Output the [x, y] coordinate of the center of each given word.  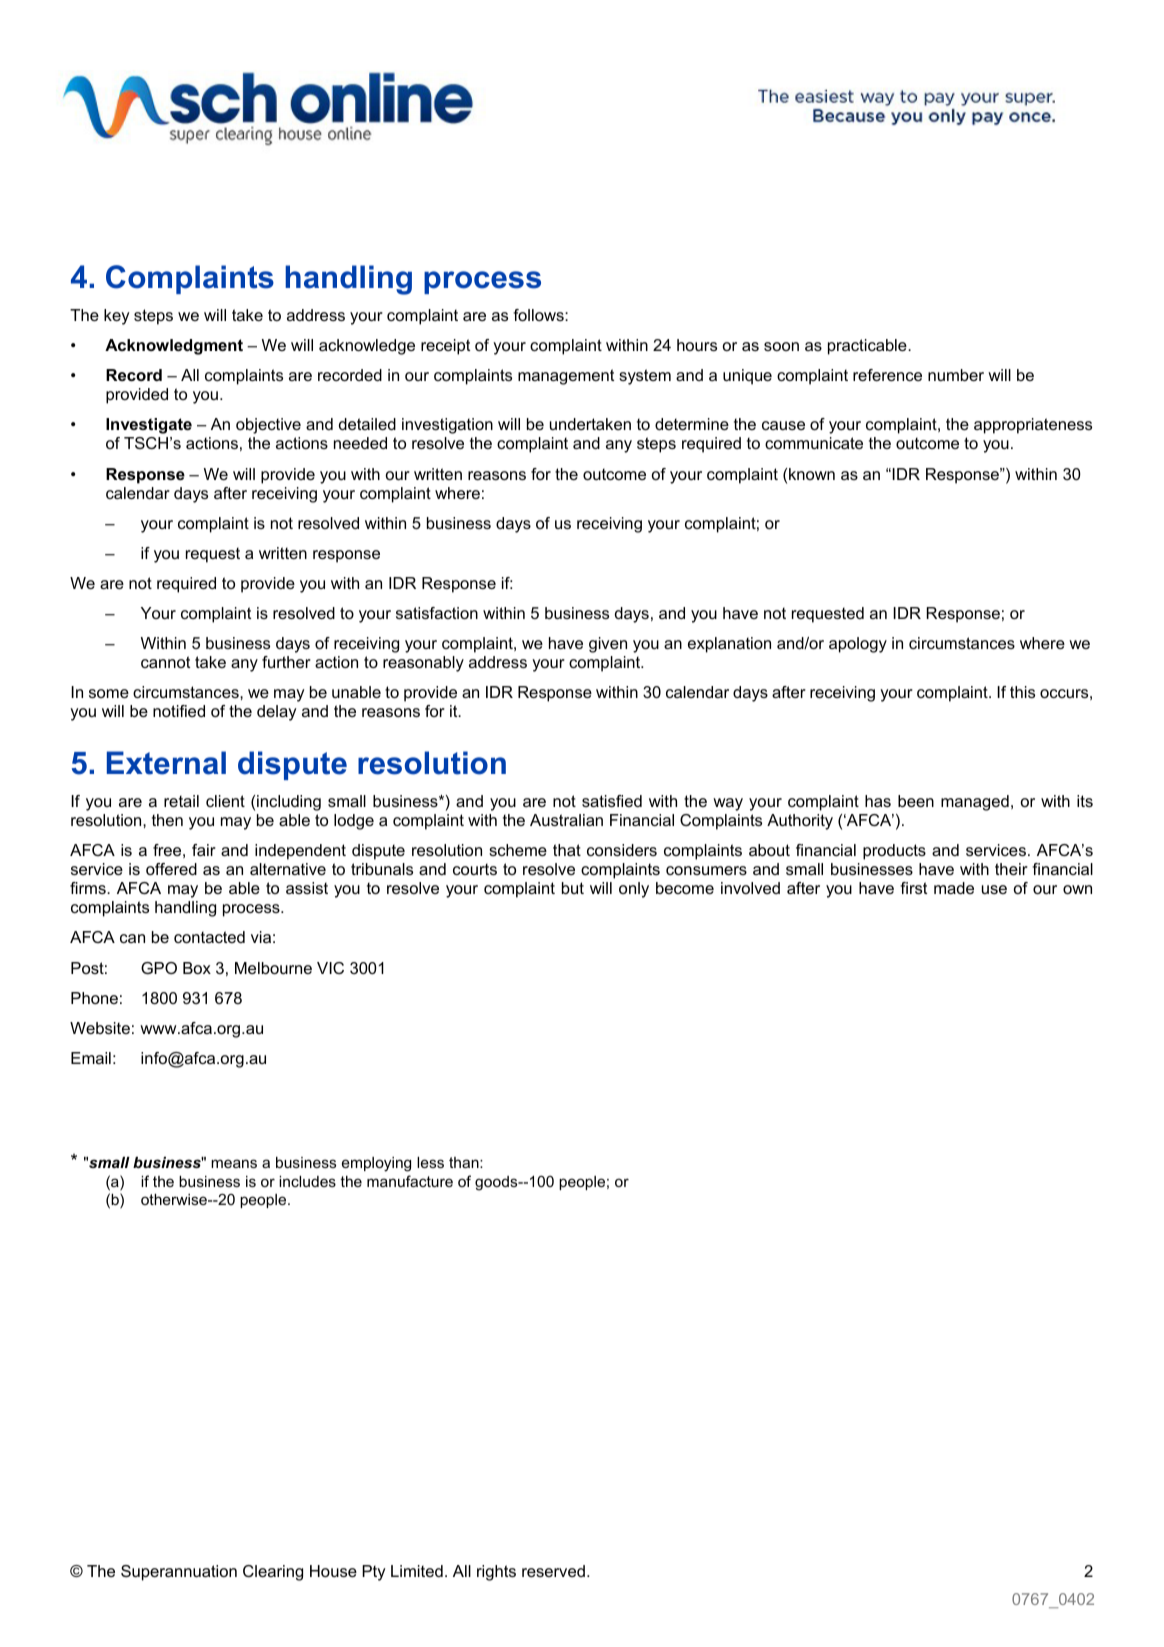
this [1022, 692]
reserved [553, 1571]
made [954, 888]
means [234, 1163]
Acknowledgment [174, 347]
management [566, 377]
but [573, 888]
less [430, 1162]
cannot [165, 662]
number [956, 375]
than [465, 1162]
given [608, 645]
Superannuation [179, 1573]
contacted [209, 937]
